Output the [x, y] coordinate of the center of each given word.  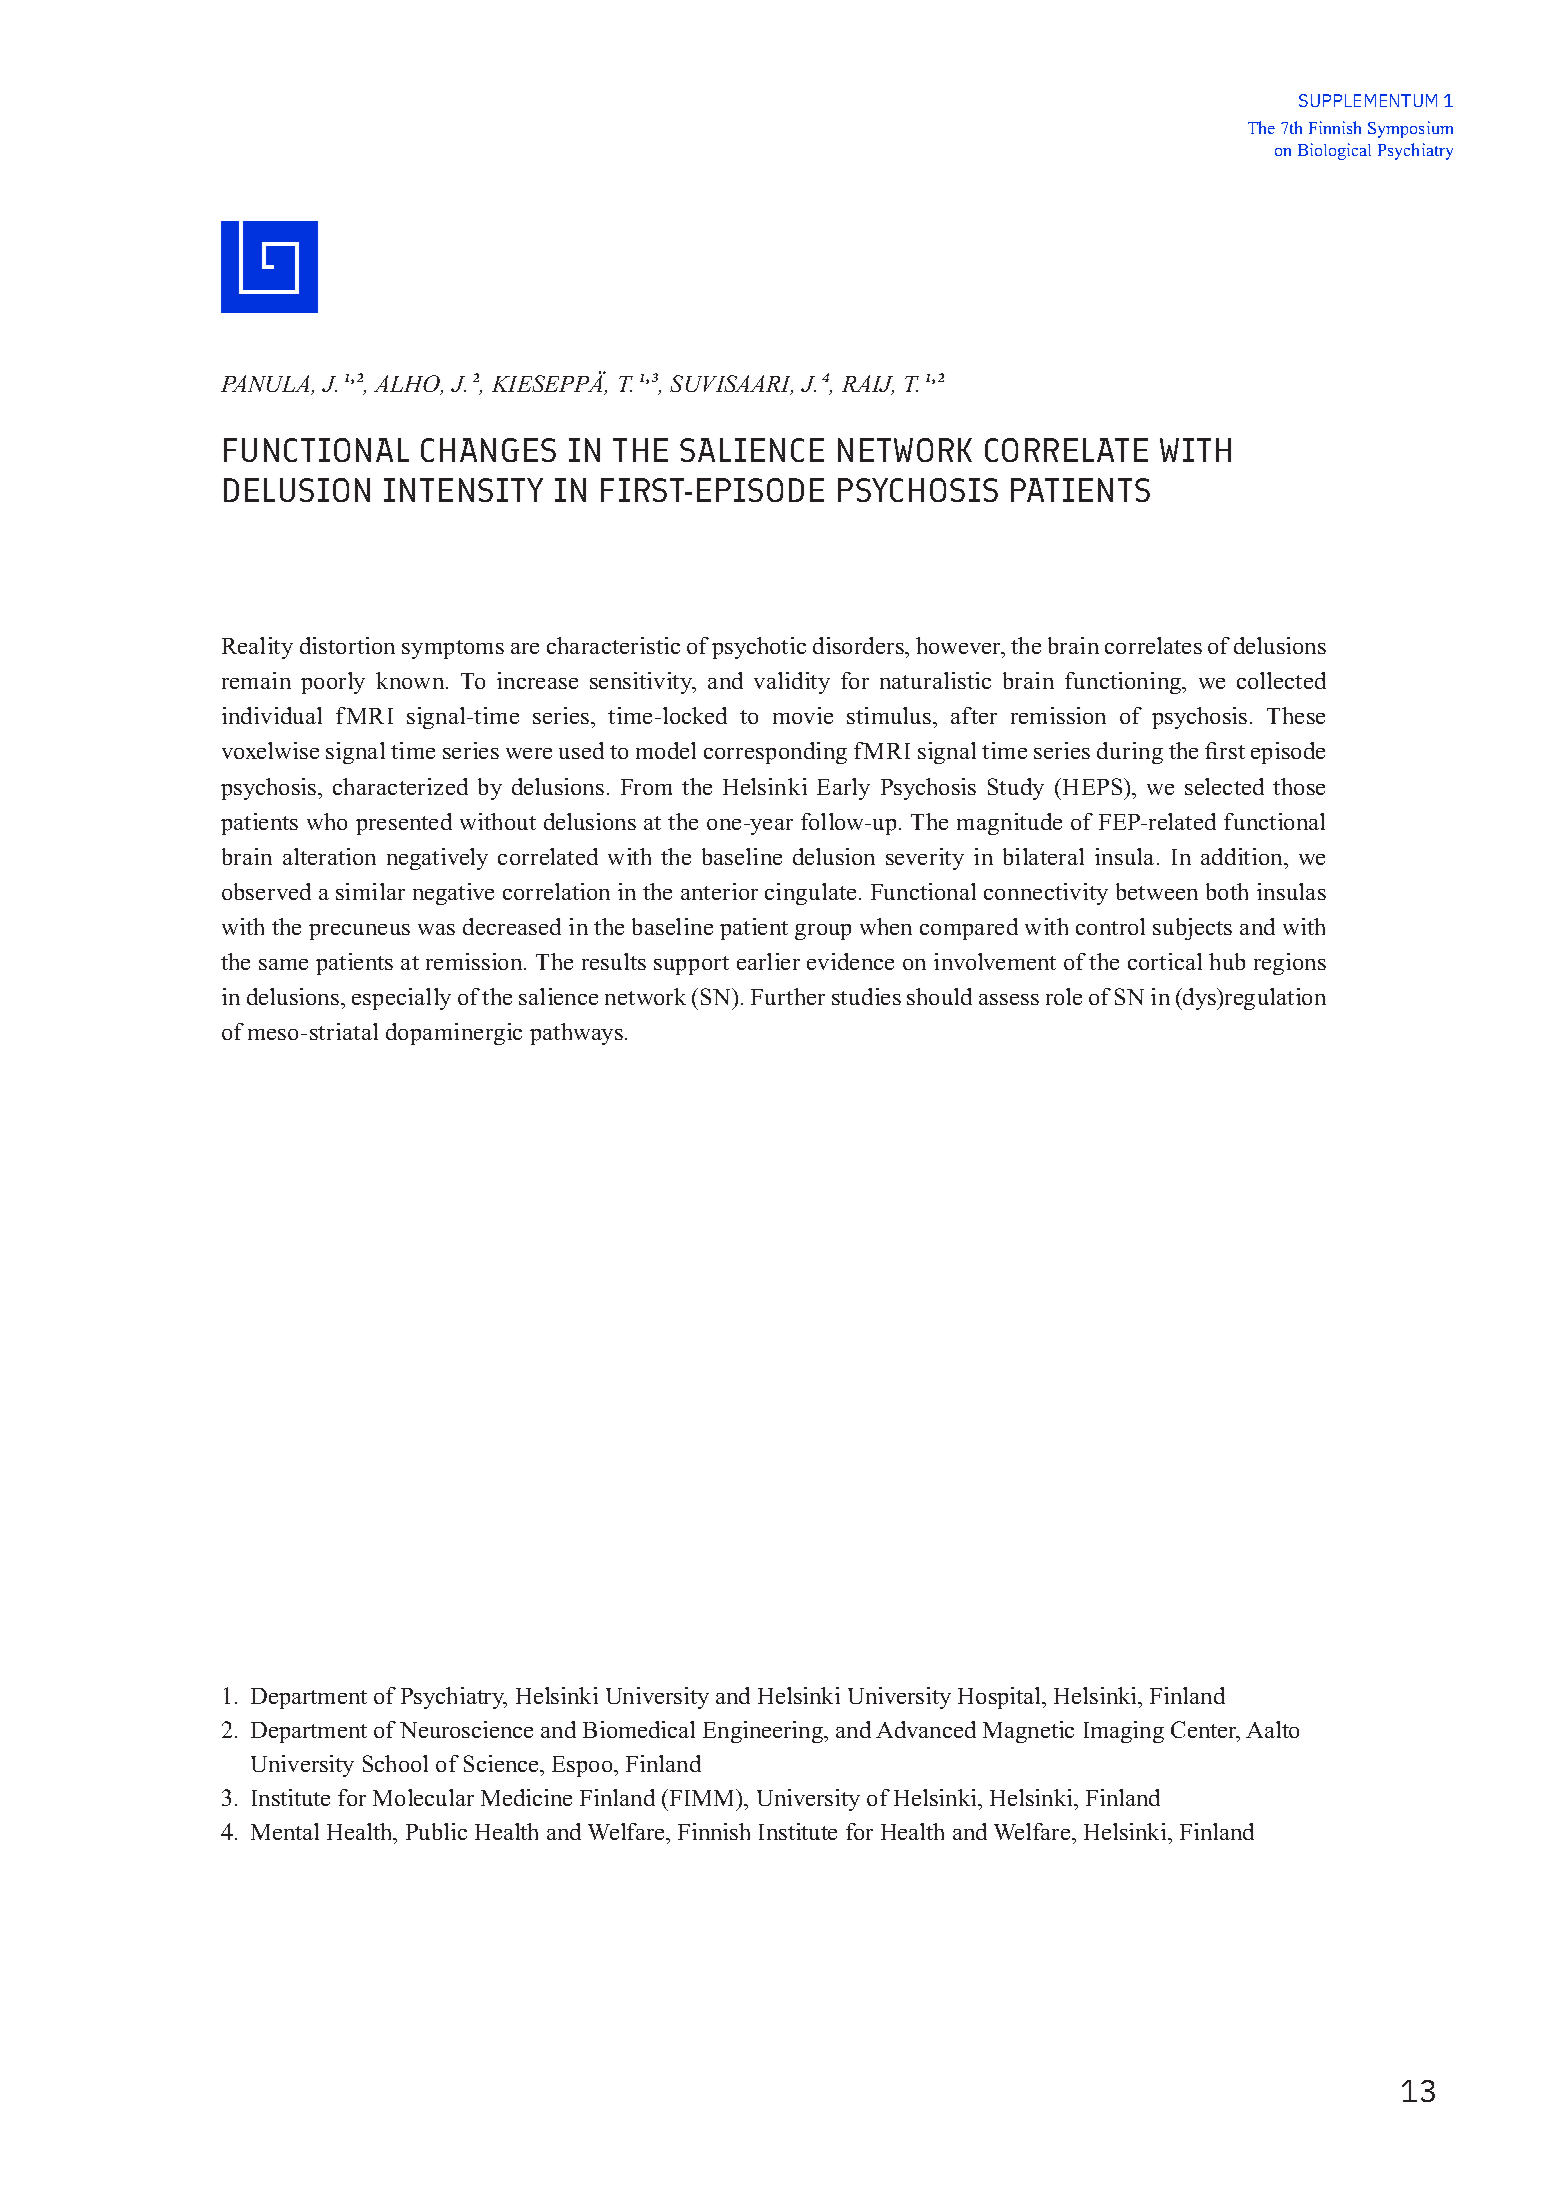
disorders [859, 645]
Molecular [423, 1797]
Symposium [1410, 129]
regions [1290, 964]
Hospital [1001, 1698]
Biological [1334, 151]
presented [404, 824]
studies [866, 996]
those [1299, 786]
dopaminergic [454, 1034]
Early [843, 789]
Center [1205, 1731]
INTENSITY [463, 490]
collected [1281, 680]
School [395, 1763]
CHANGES [488, 450]
